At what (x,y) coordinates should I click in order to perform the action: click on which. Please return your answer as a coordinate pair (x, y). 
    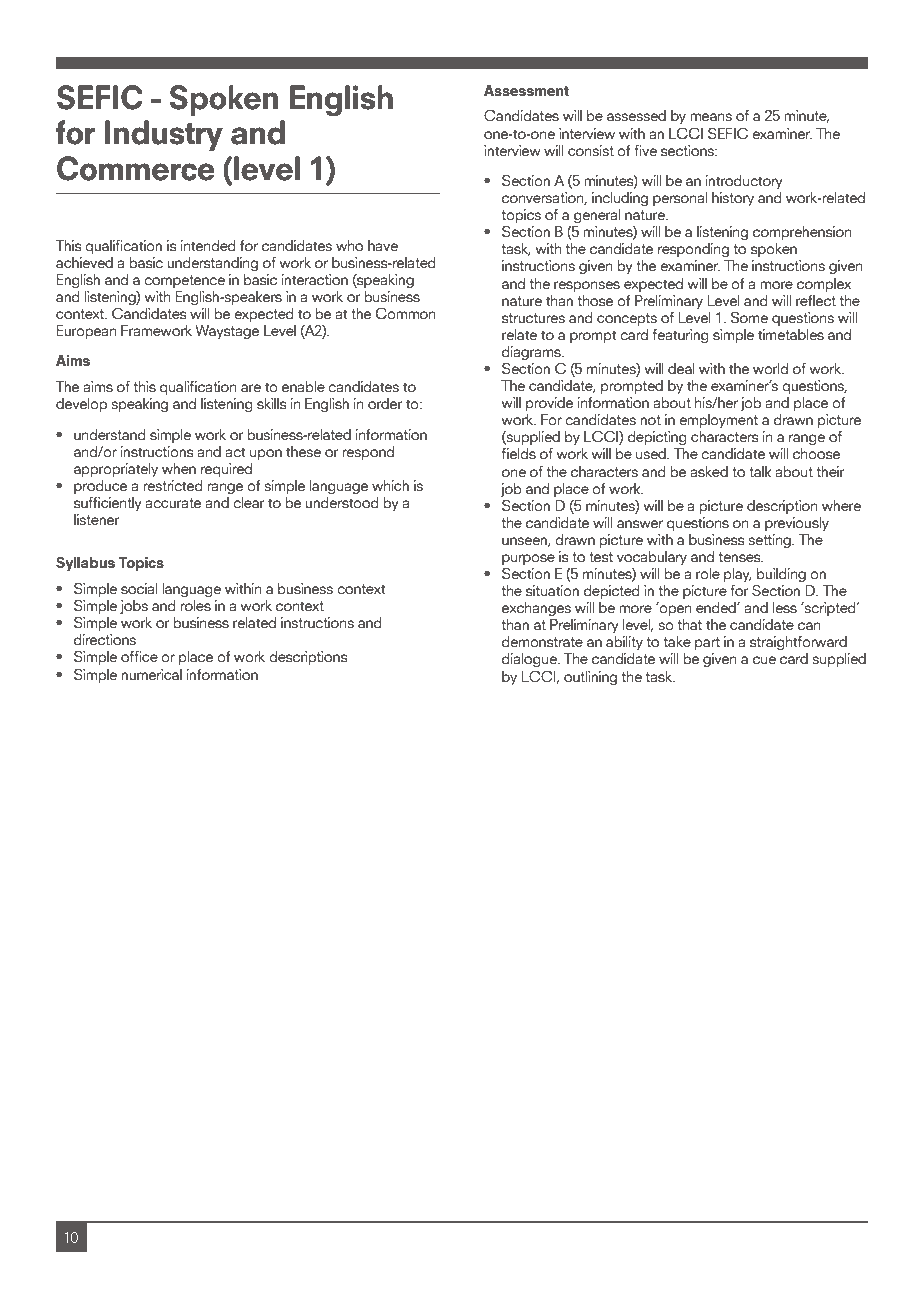
    Looking at the image, I should click on (390, 485).
